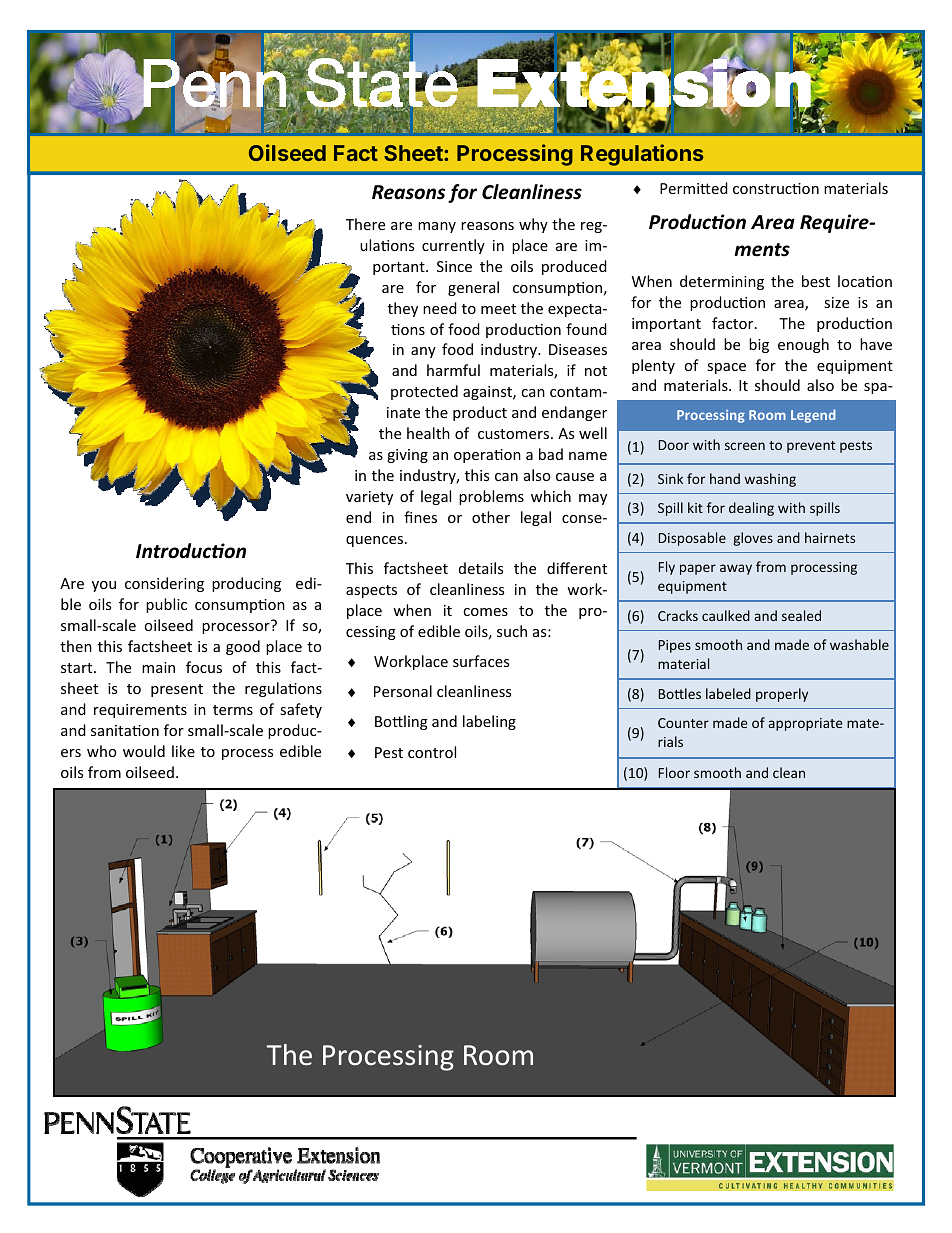  What do you see at coordinates (816, 281) in the image?
I see `best` at bounding box center [816, 281].
